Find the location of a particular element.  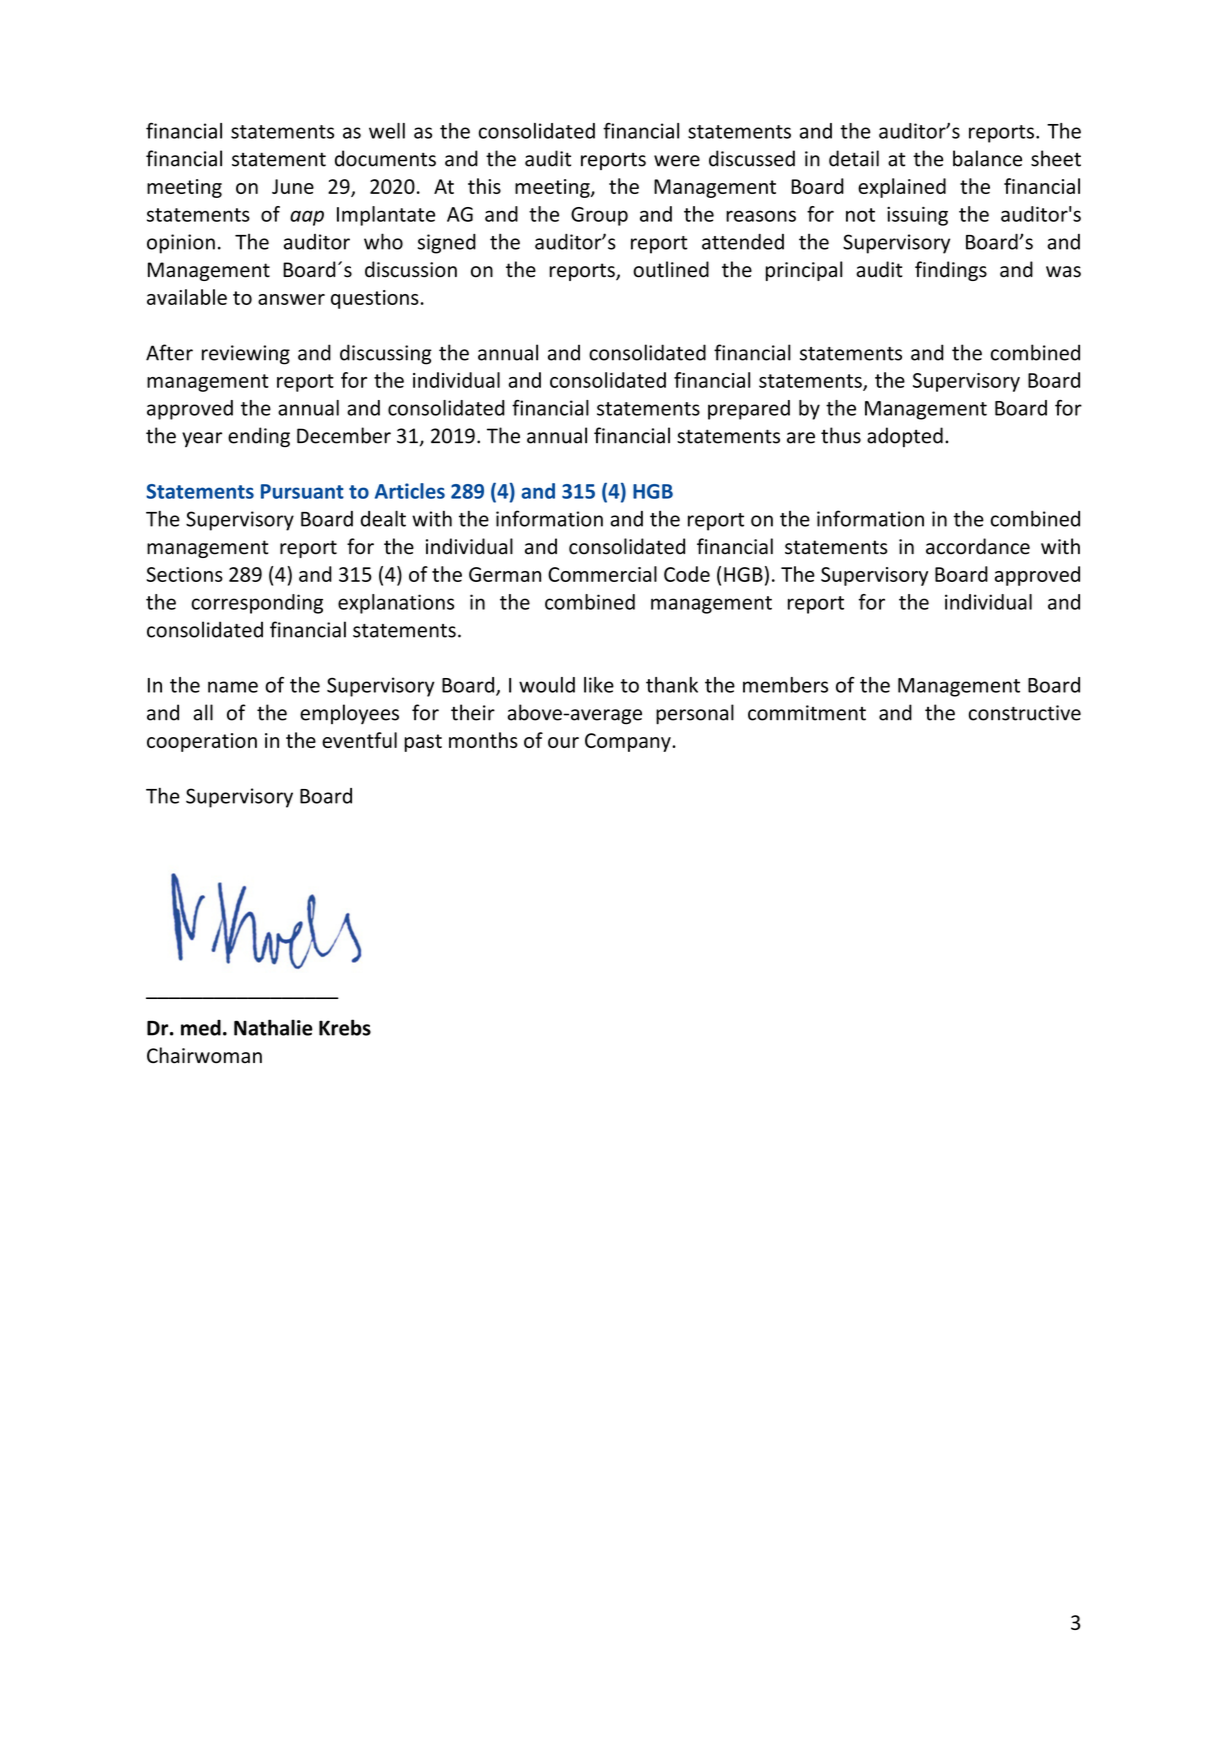

findings is located at coordinates (951, 271).
